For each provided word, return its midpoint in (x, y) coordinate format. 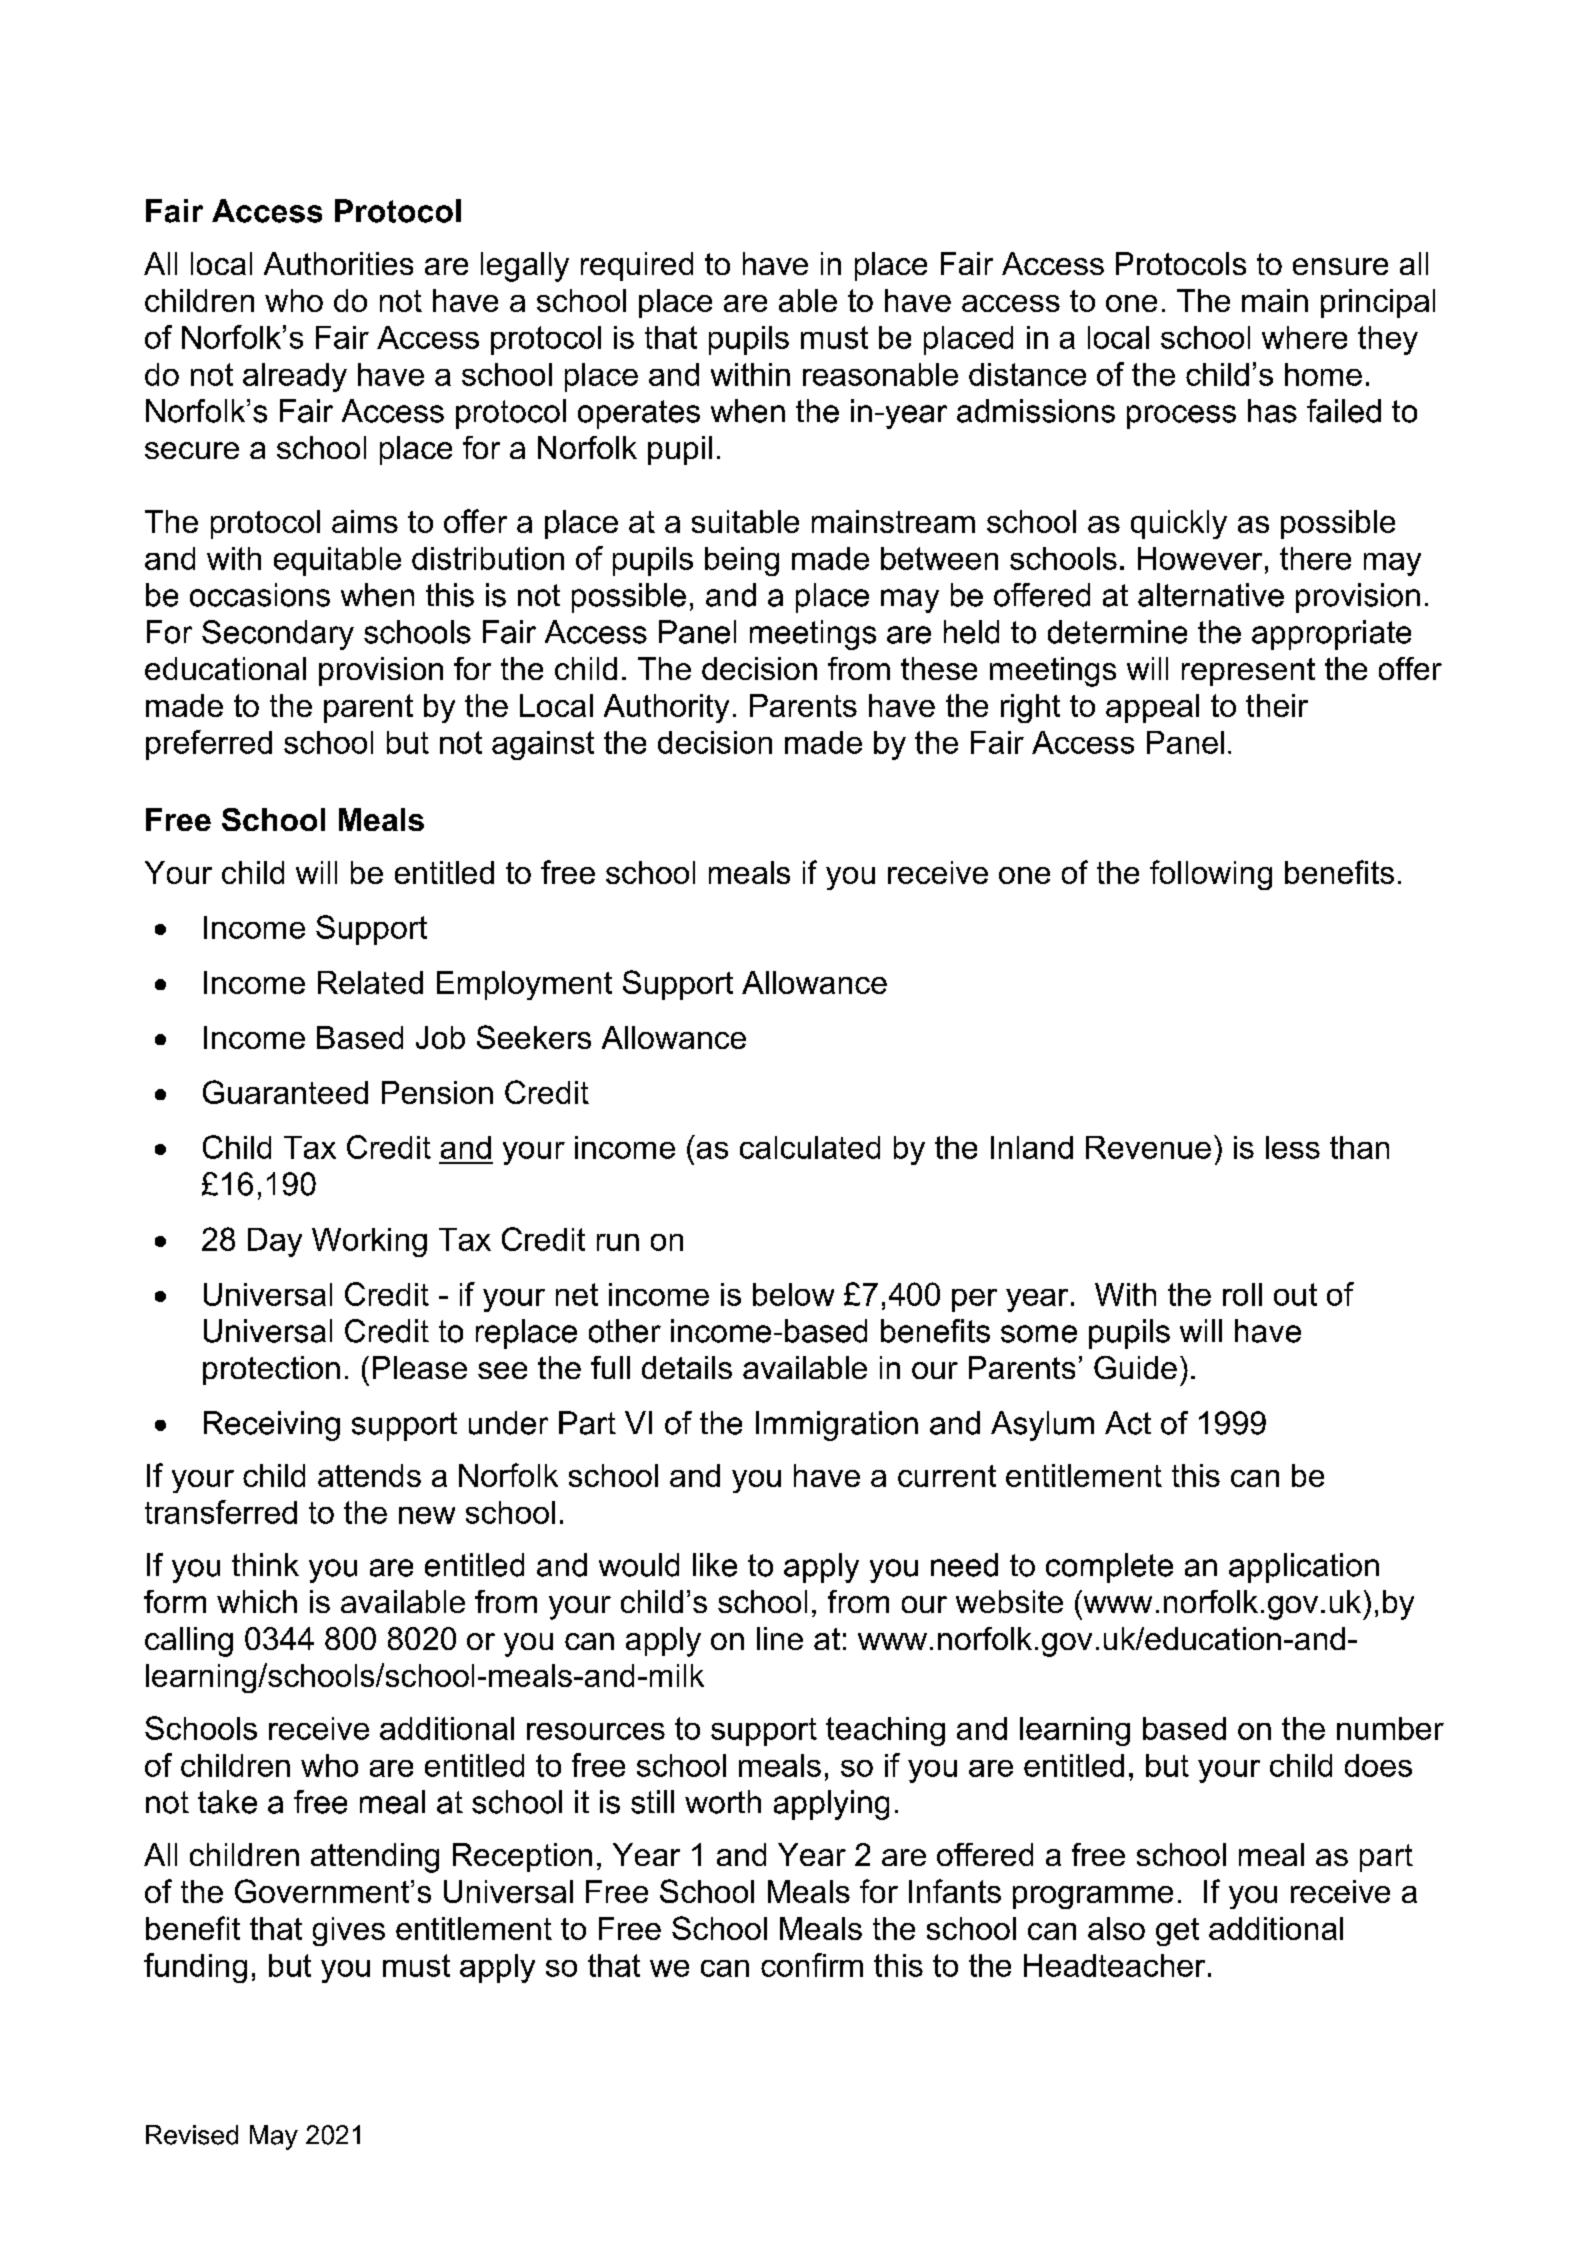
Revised (192, 2135)
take (227, 1802)
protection (271, 1370)
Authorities (338, 263)
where (1304, 337)
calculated (810, 1147)
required (637, 266)
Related (370, 982)
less (1293, 1147)
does (1378, 1765)
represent (1248, 672)
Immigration (837, 1426)
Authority (666, 708)
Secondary (278, 635)
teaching (885, 1731)
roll (1242, 1294)
